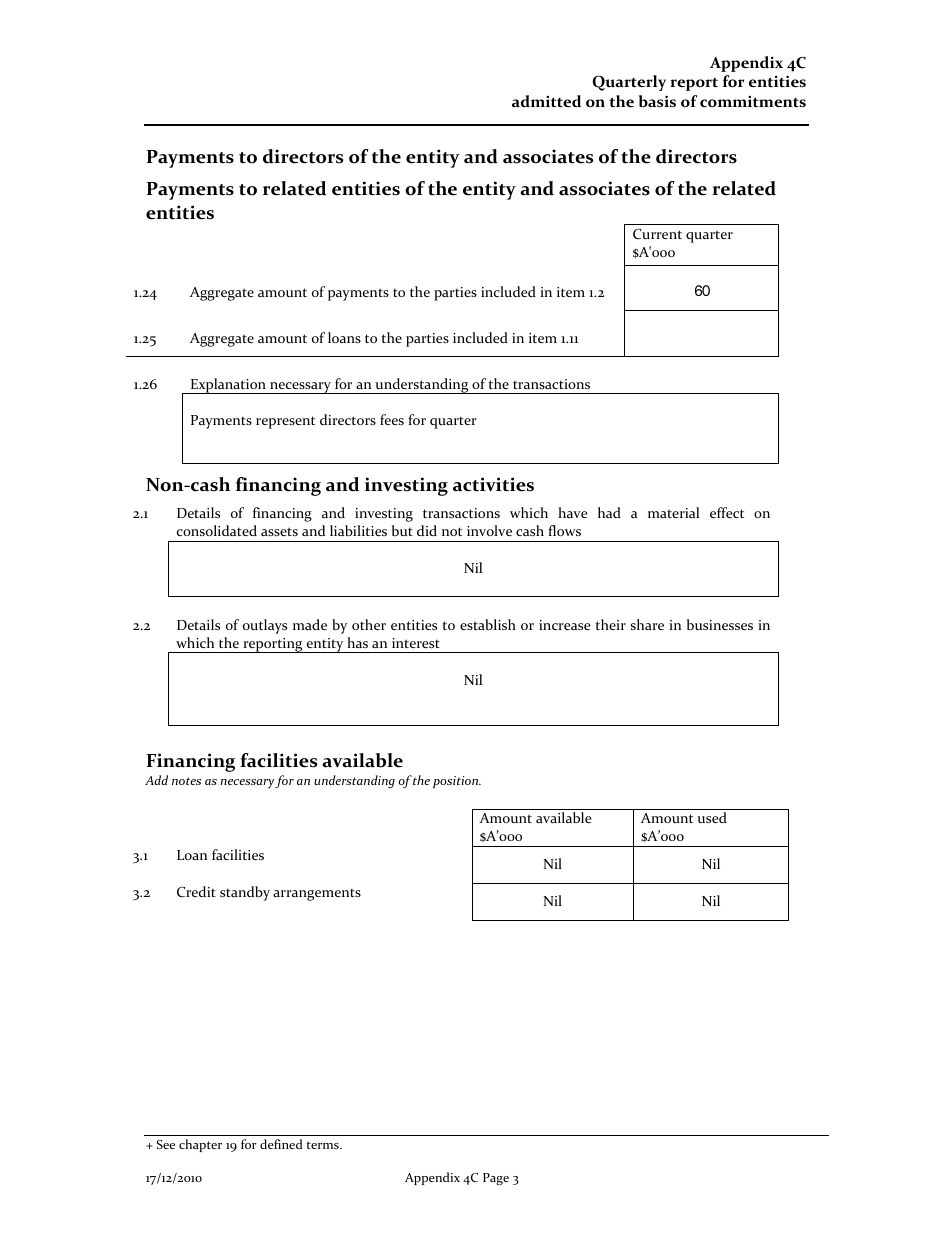  What do you see at coordinates (712, 817) in the image?
I see `used` at bounding box center [712, 817].
